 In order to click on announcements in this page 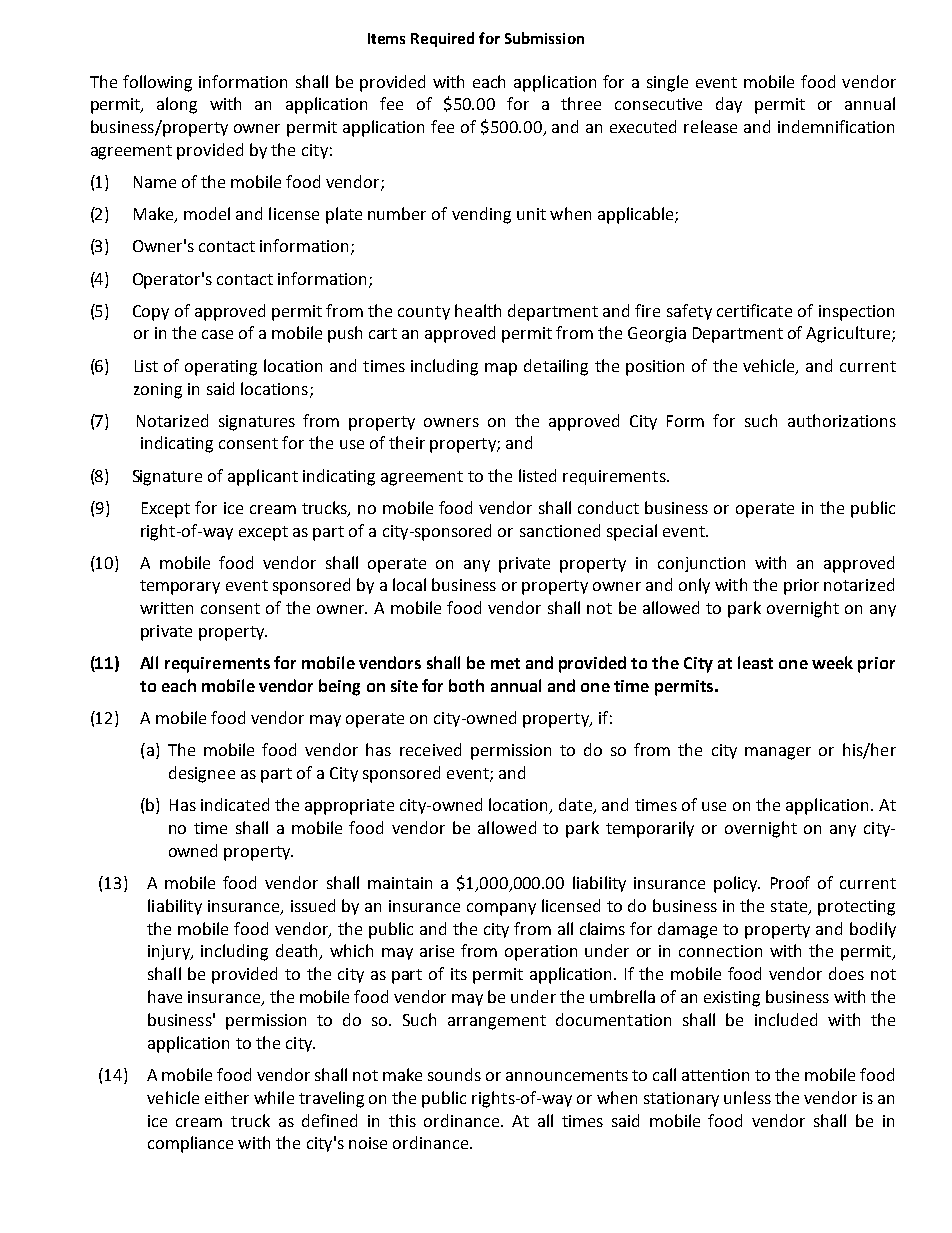, I will do `click(567, 1075)`.
